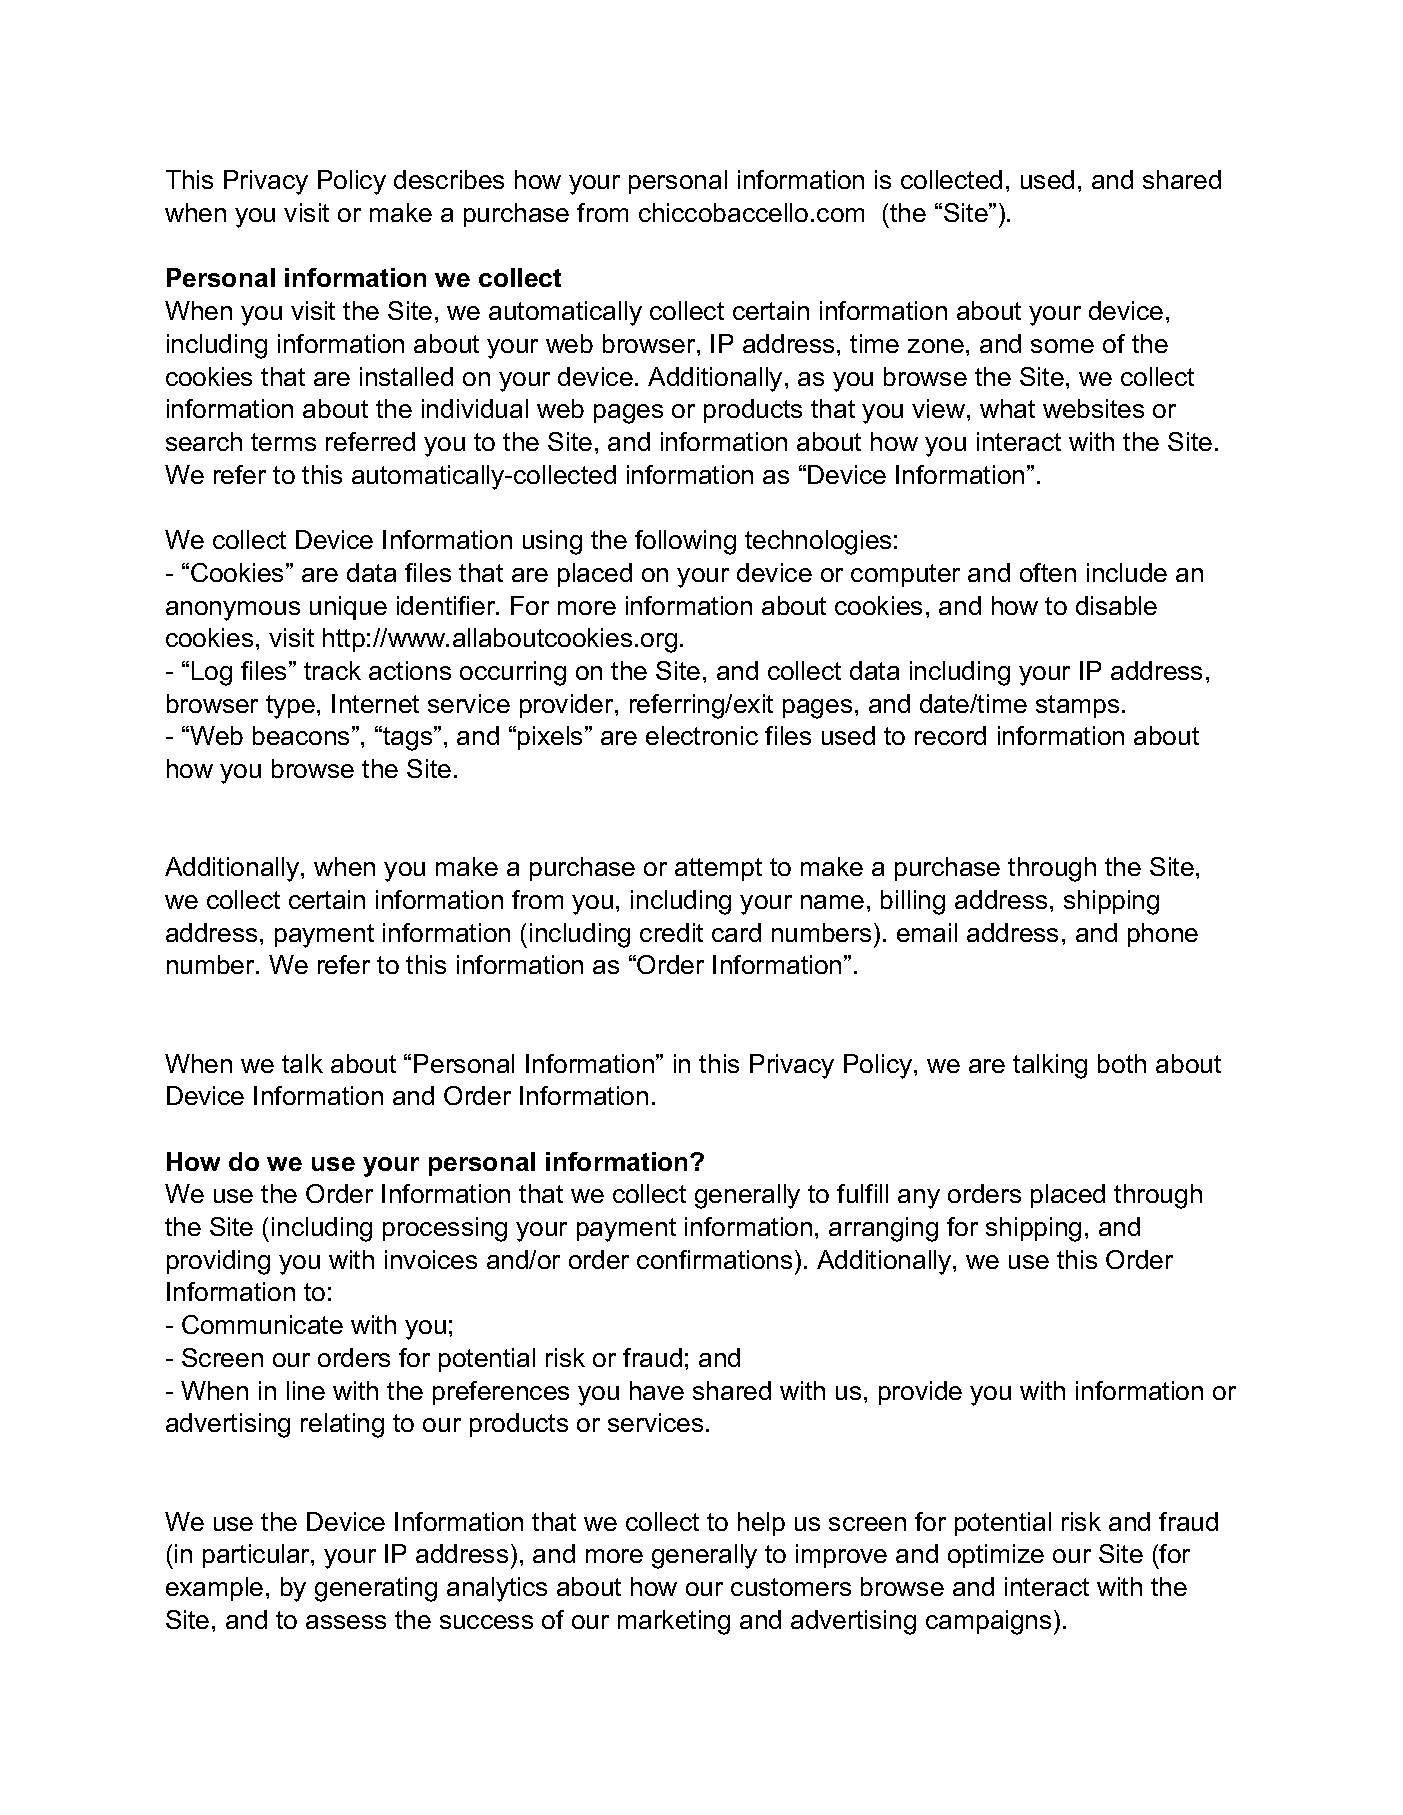  Describe the element at coordinates (671, 932) in the screenshot. I see `credit` at that location.
